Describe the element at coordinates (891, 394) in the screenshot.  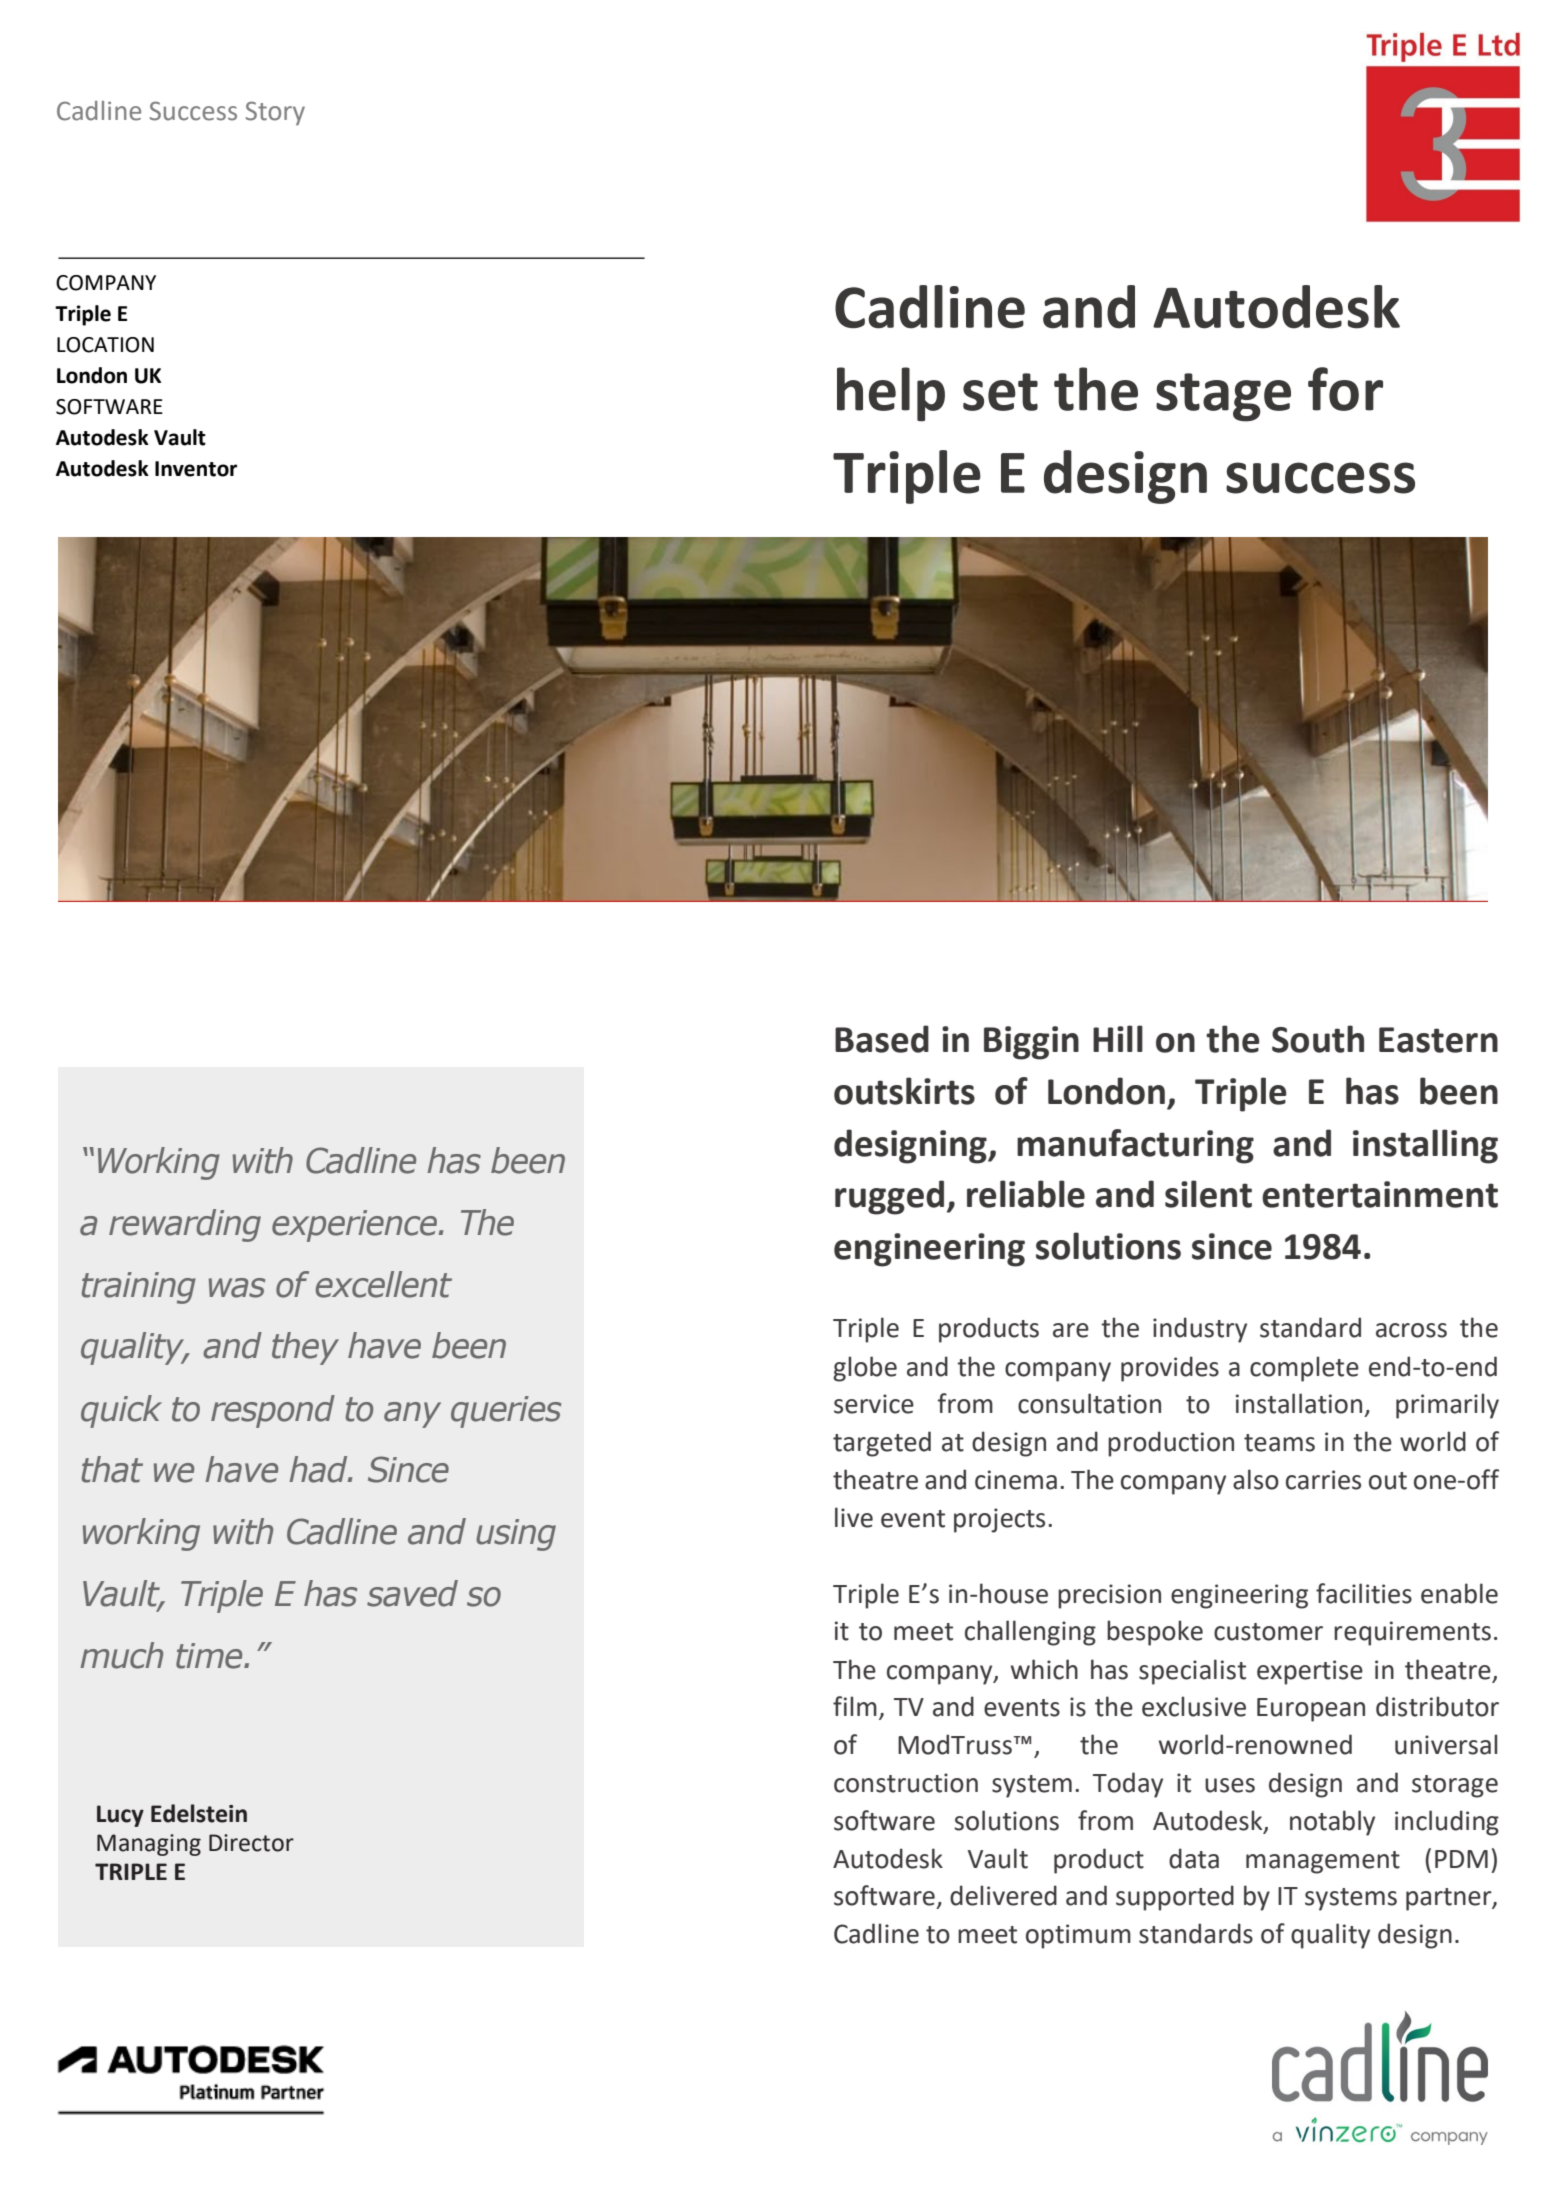
I see `help` at that location.
